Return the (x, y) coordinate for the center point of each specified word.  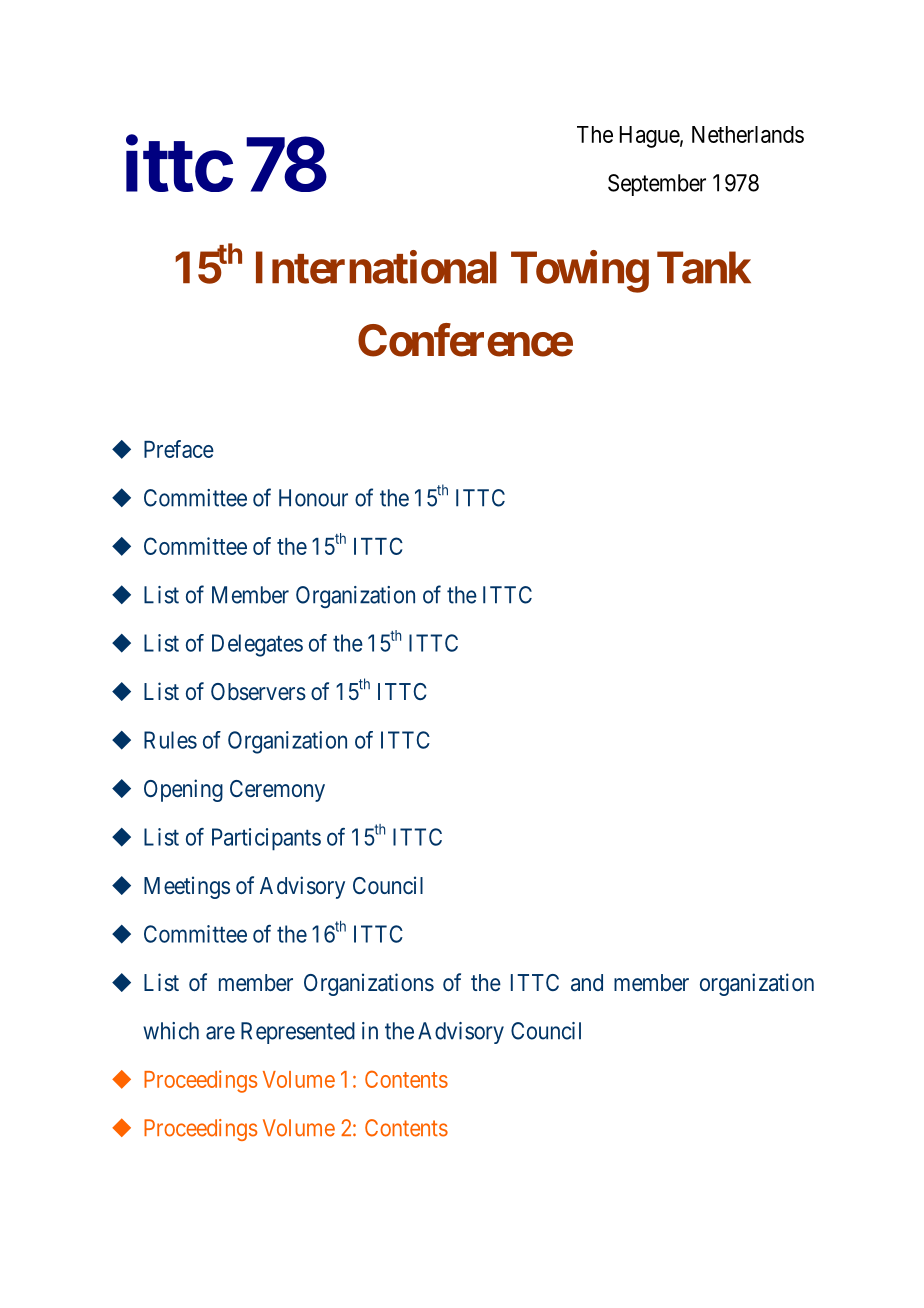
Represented (298, 1033)
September (657, 185)
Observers (258, 691)
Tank (704, 267)
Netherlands (748, 134)
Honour (313, 498)
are (220, 1033)
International (376, 267)
